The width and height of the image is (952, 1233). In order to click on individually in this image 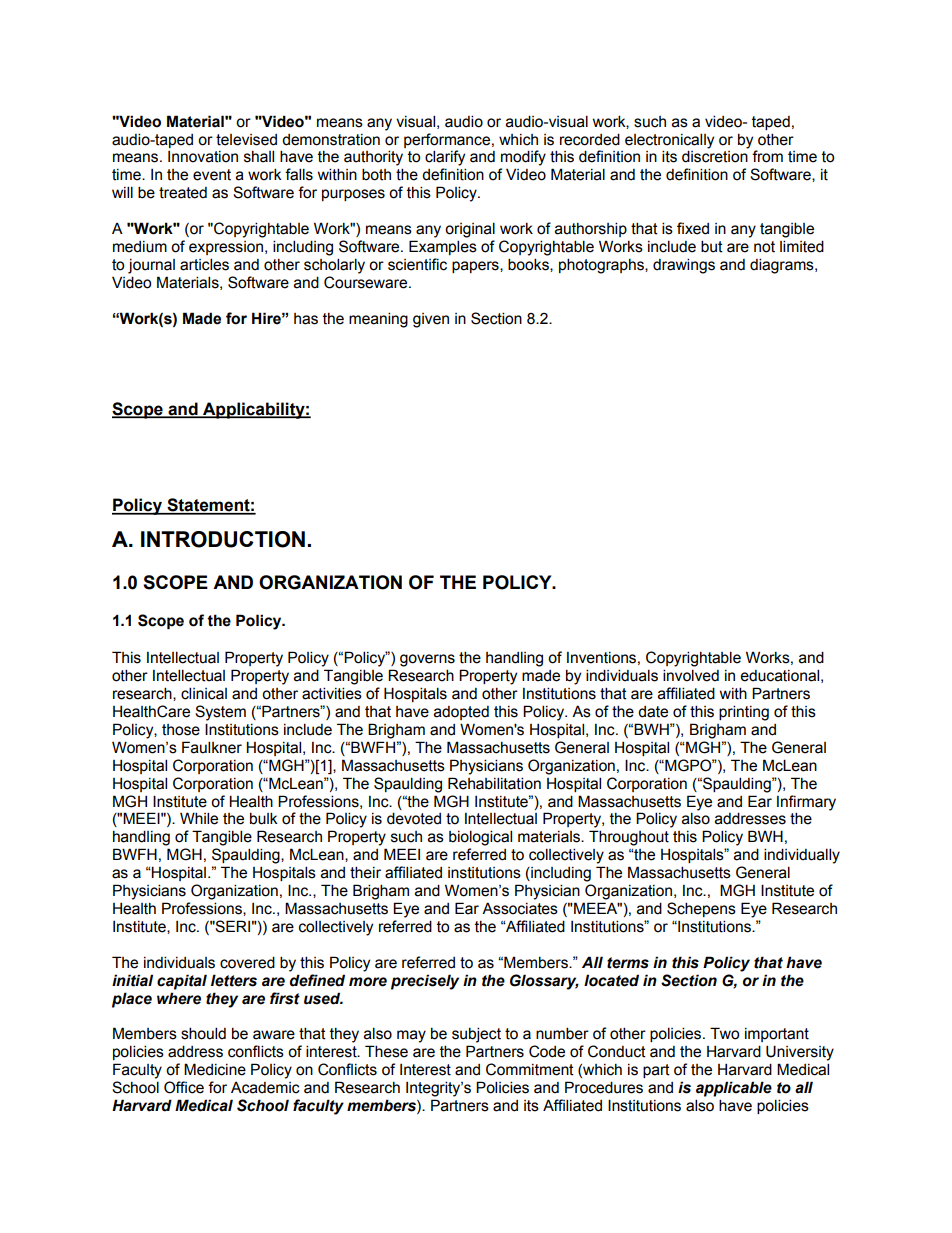, I will do `click(802, 856)`.
